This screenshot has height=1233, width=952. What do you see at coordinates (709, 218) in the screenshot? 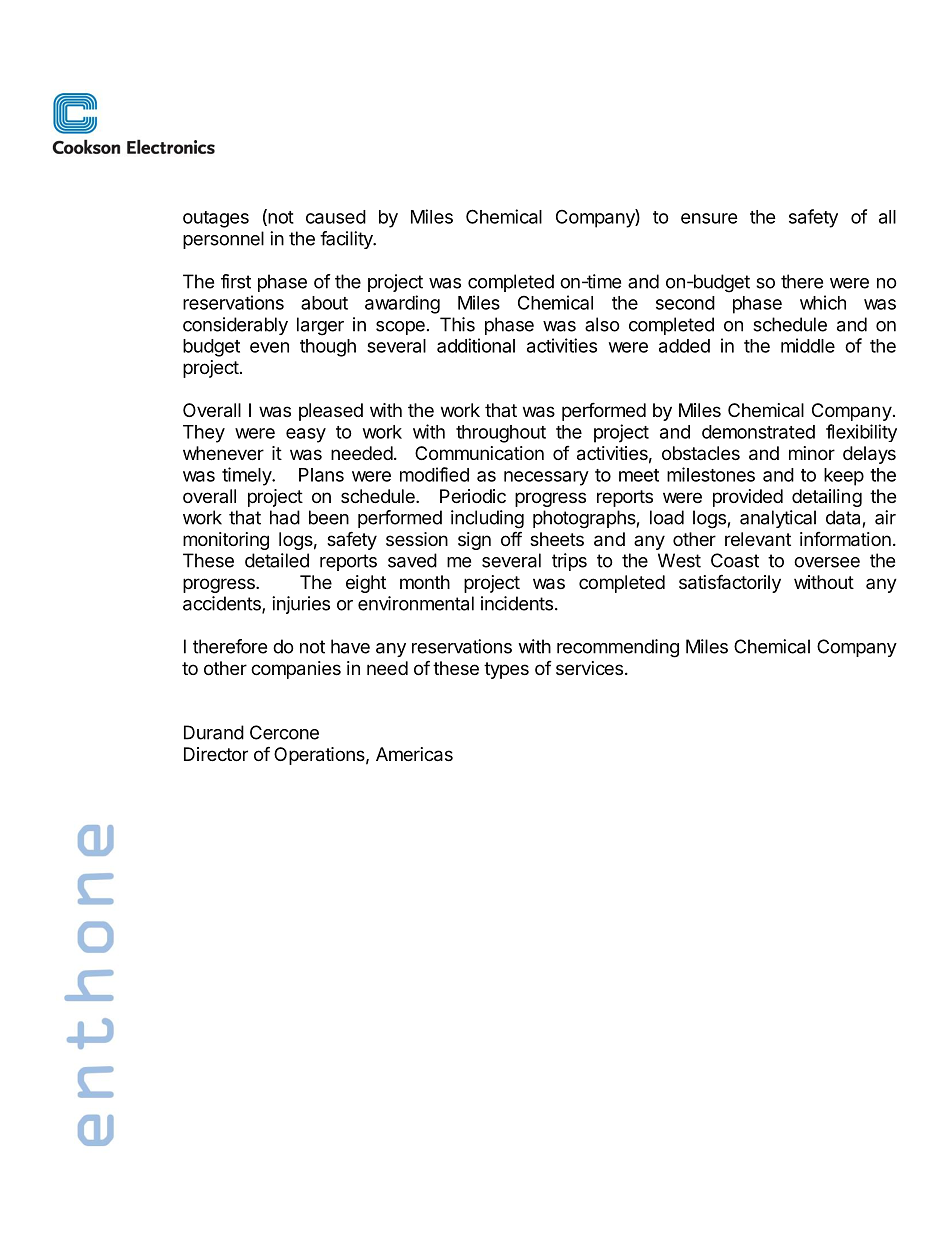
I see `ensure` at bounding box center [709, 218].
